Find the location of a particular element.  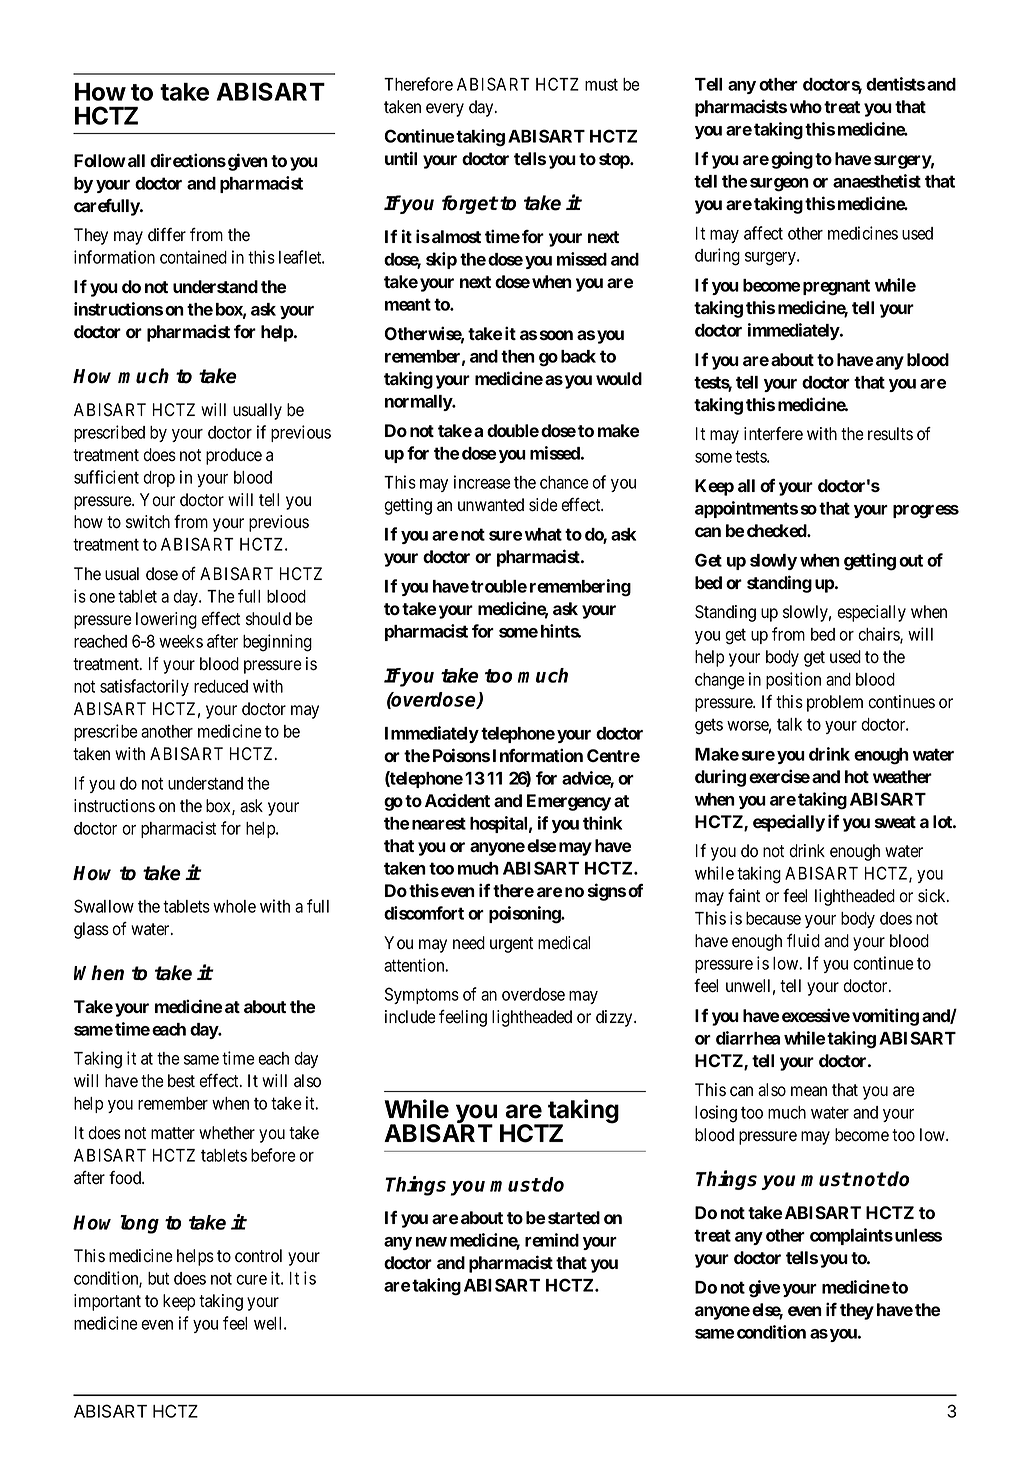

every is located at coordinates (445, 110).
